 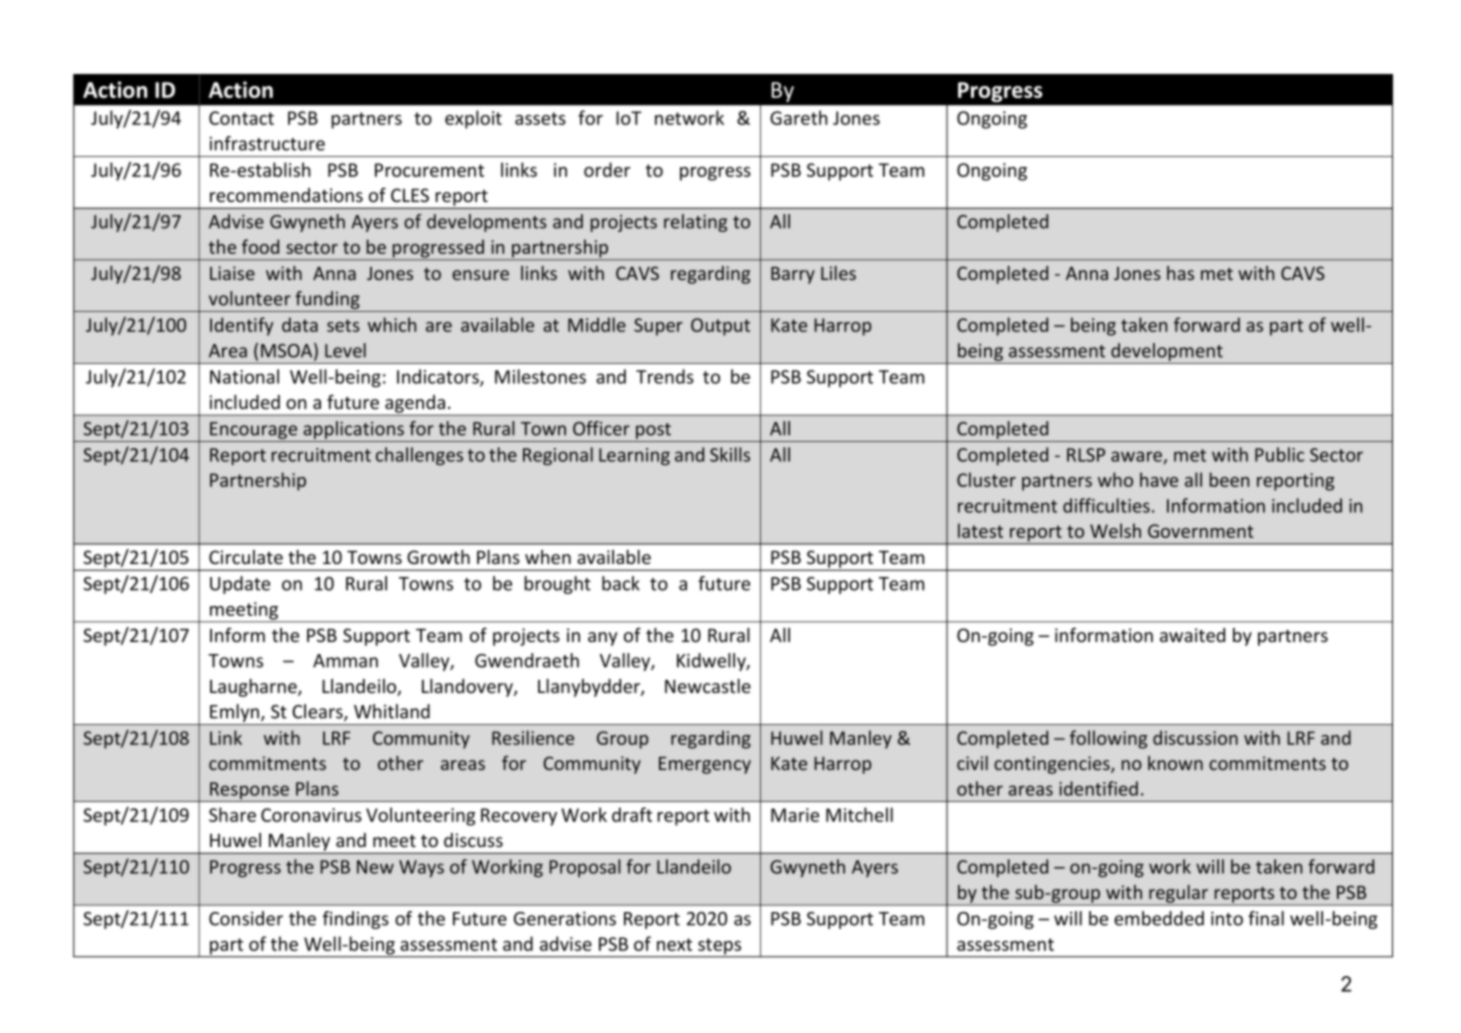 What do you see at coordinates (1115, 530) in the screenshot?
I see `Welsh` at bounding box center [1115, 530].
